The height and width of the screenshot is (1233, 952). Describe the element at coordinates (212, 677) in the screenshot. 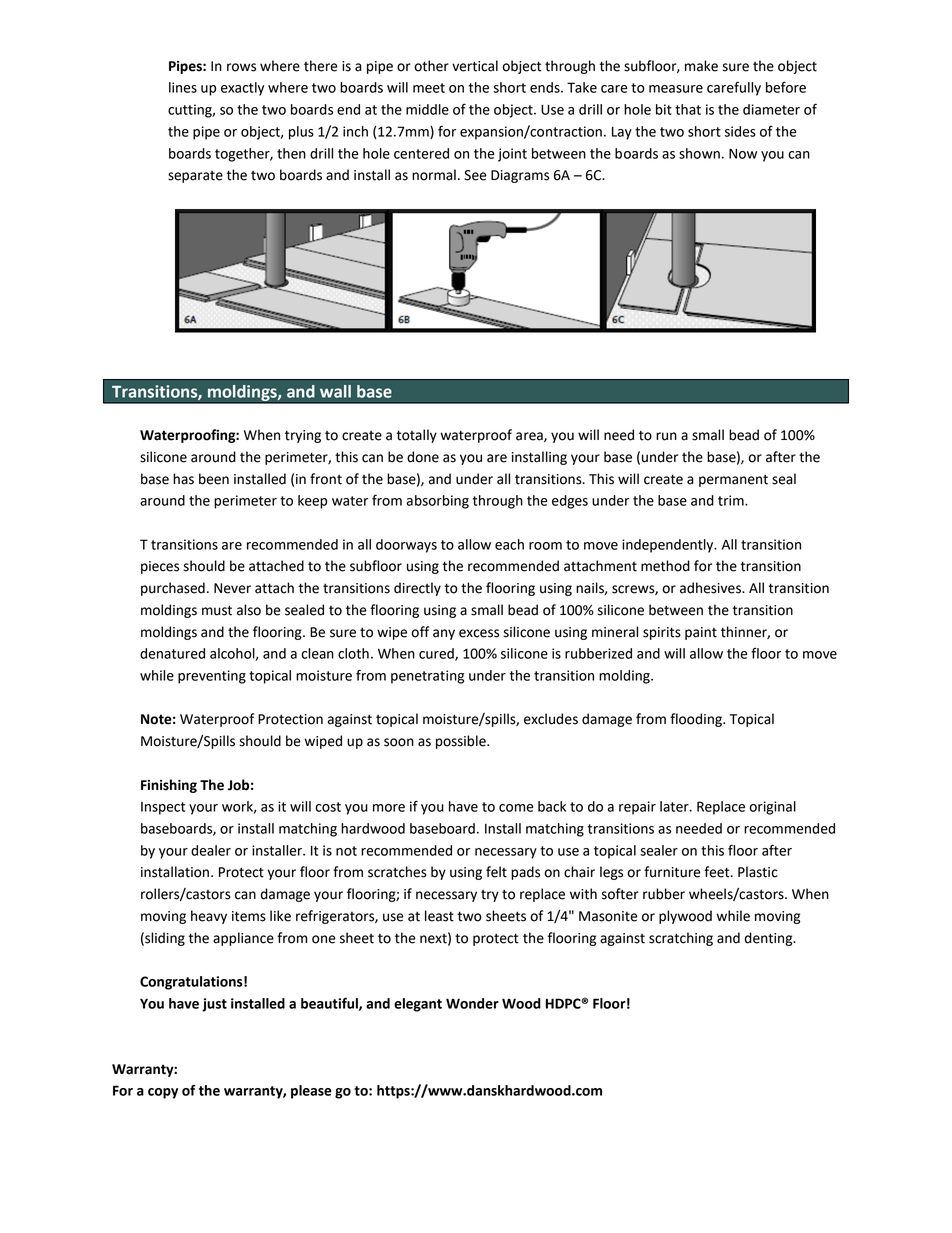

I see `preventing` at that location.
